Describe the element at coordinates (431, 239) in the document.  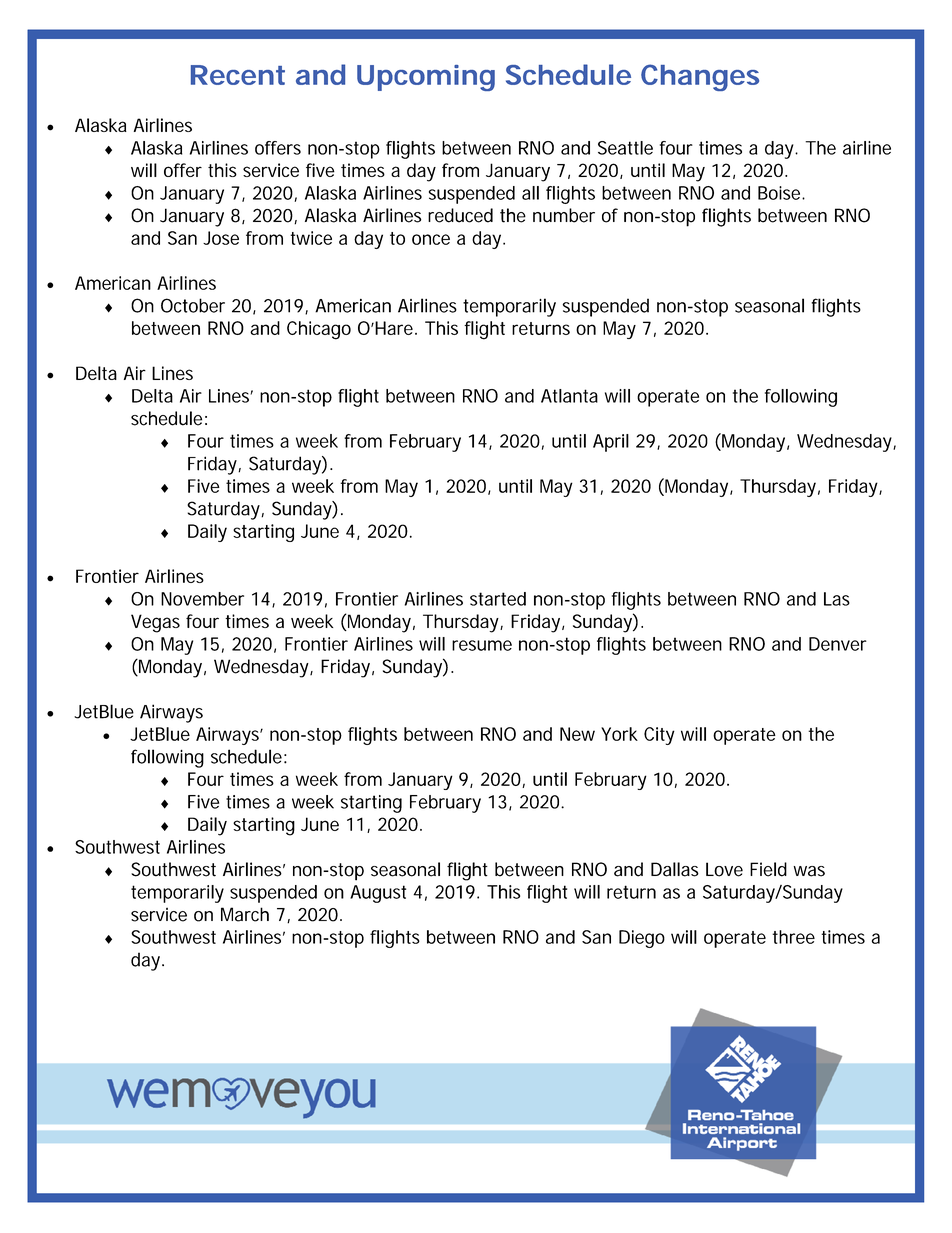
I see `once` at that location.
